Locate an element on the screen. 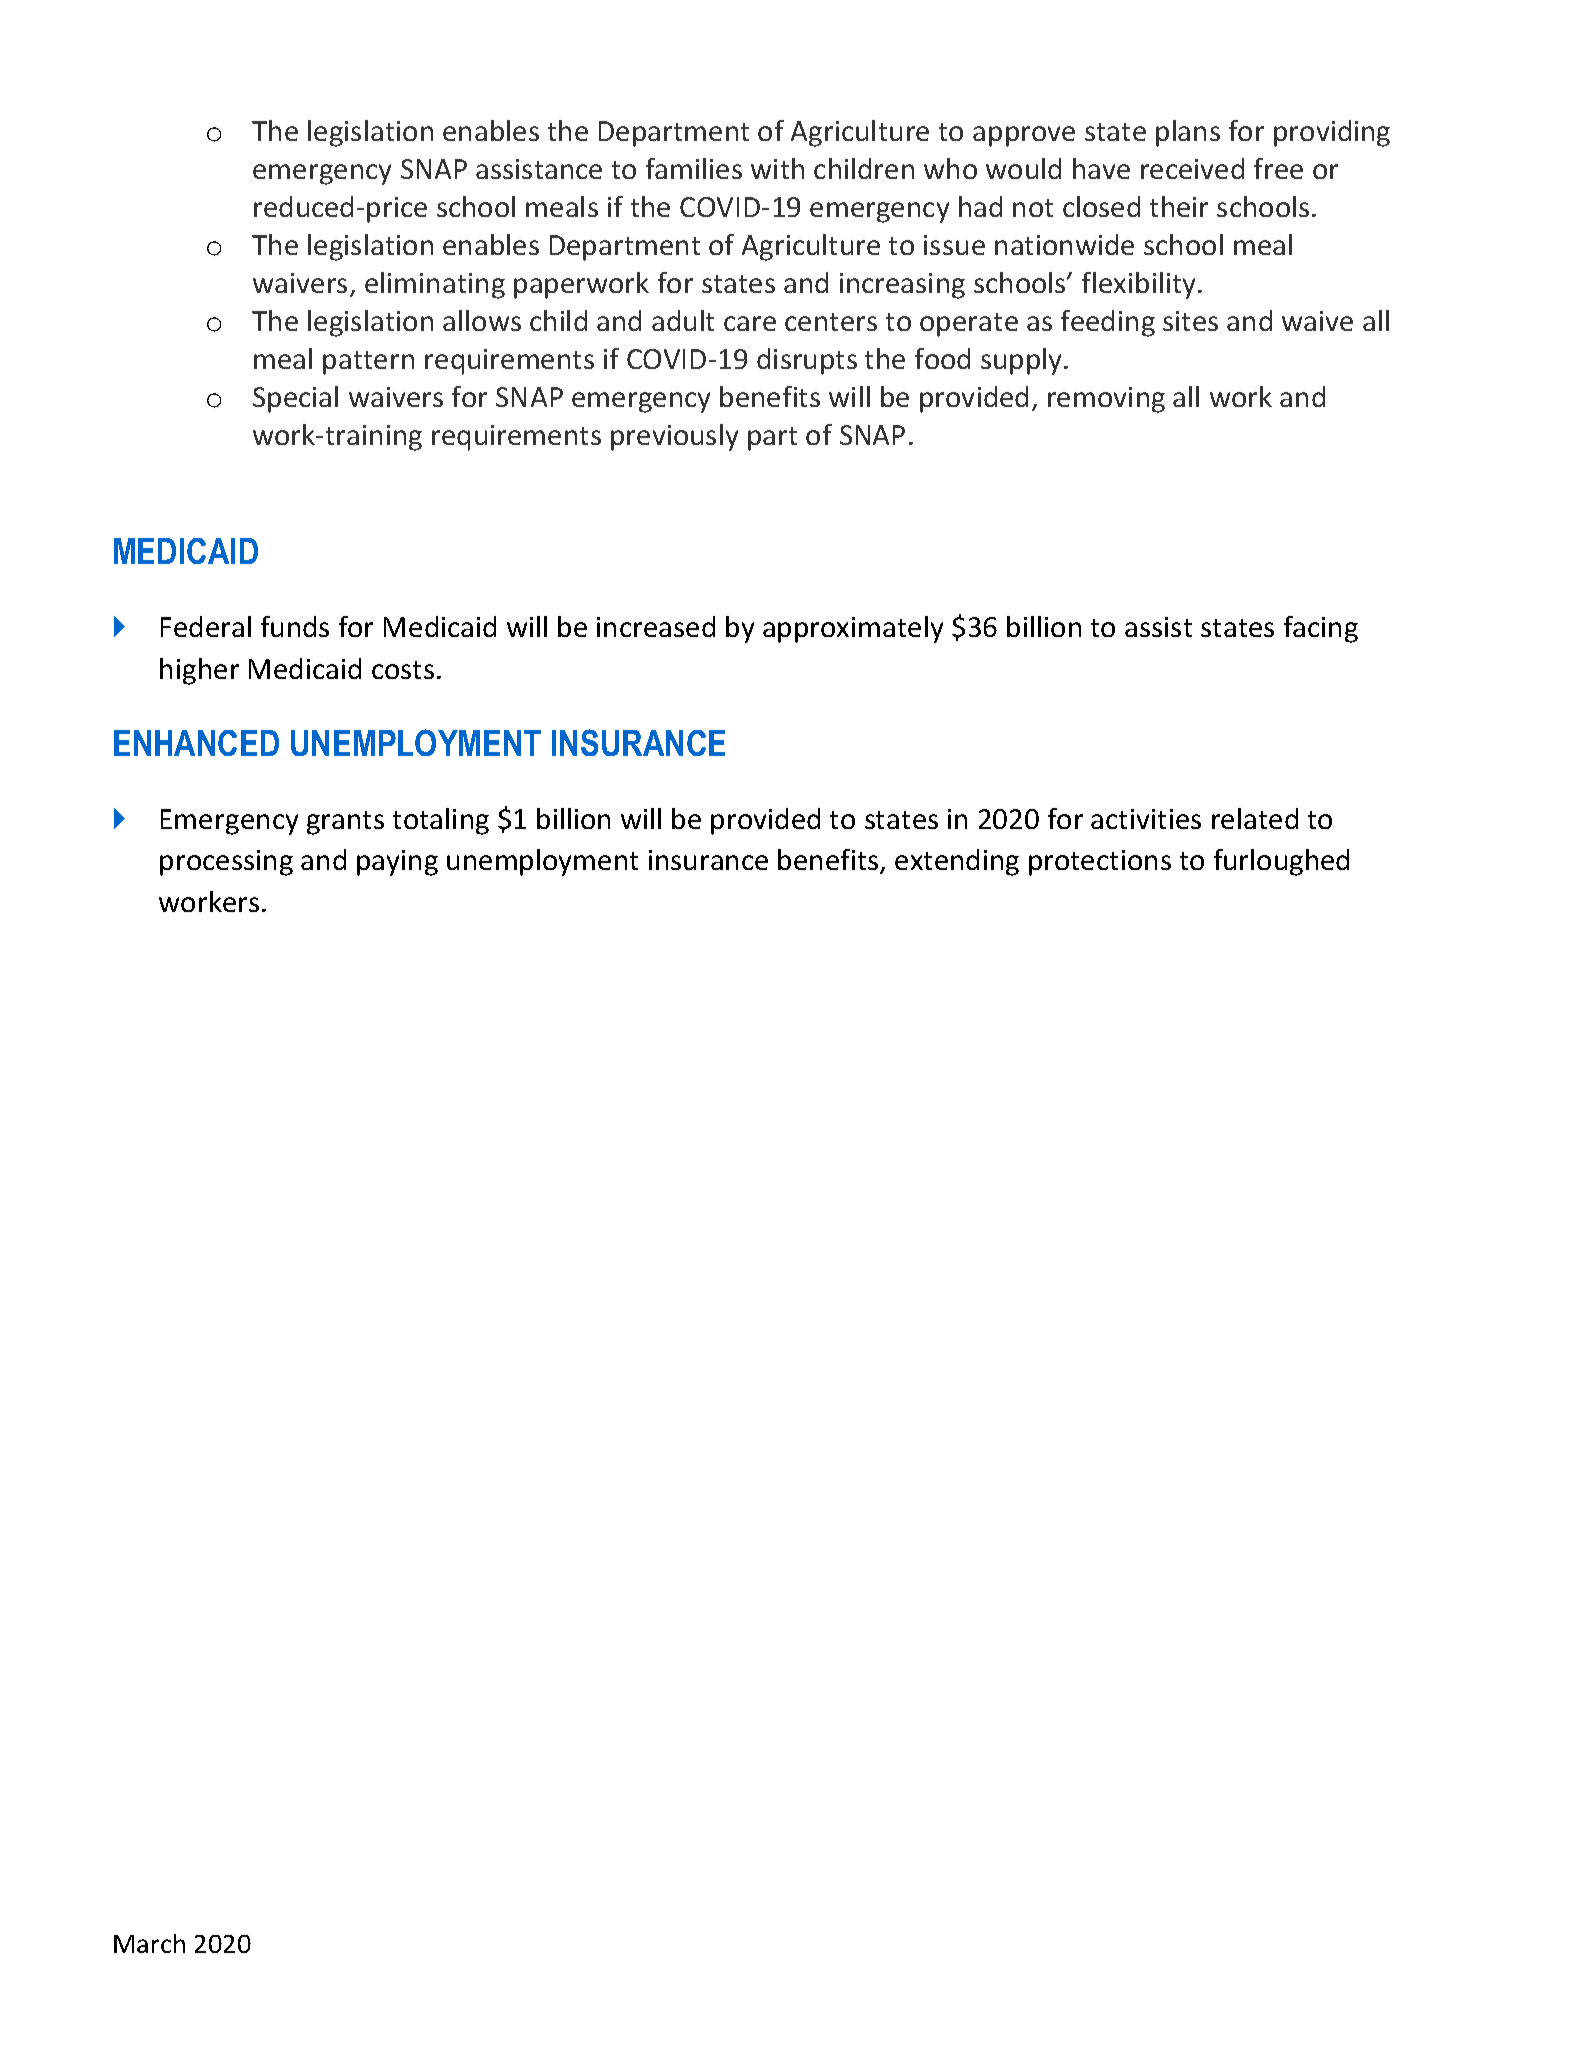 The image size is (1588, 2054). eliminating is located at coordinates (435, 285).
